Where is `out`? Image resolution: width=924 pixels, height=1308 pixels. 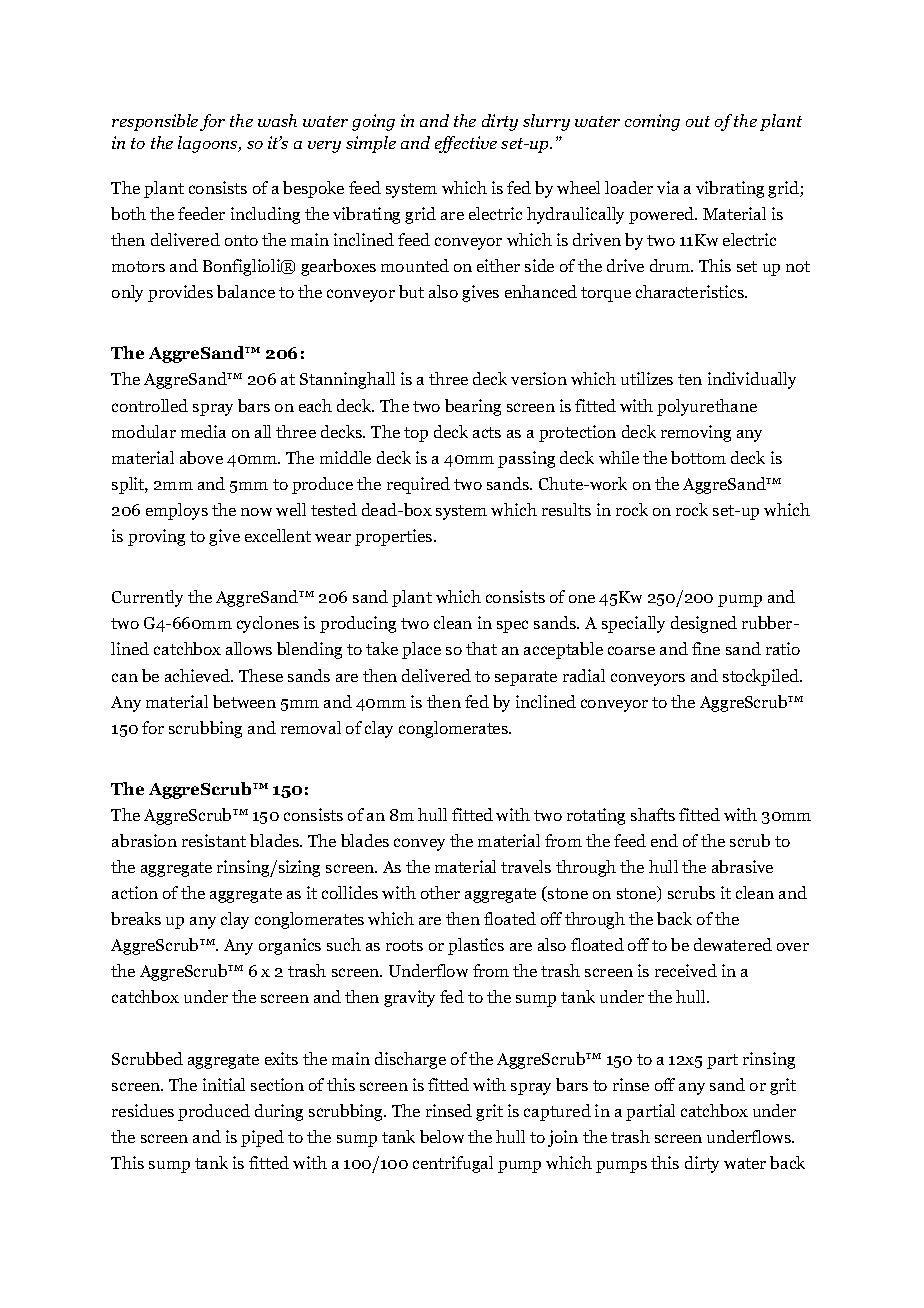 out is located at coordinates (698, 121).
